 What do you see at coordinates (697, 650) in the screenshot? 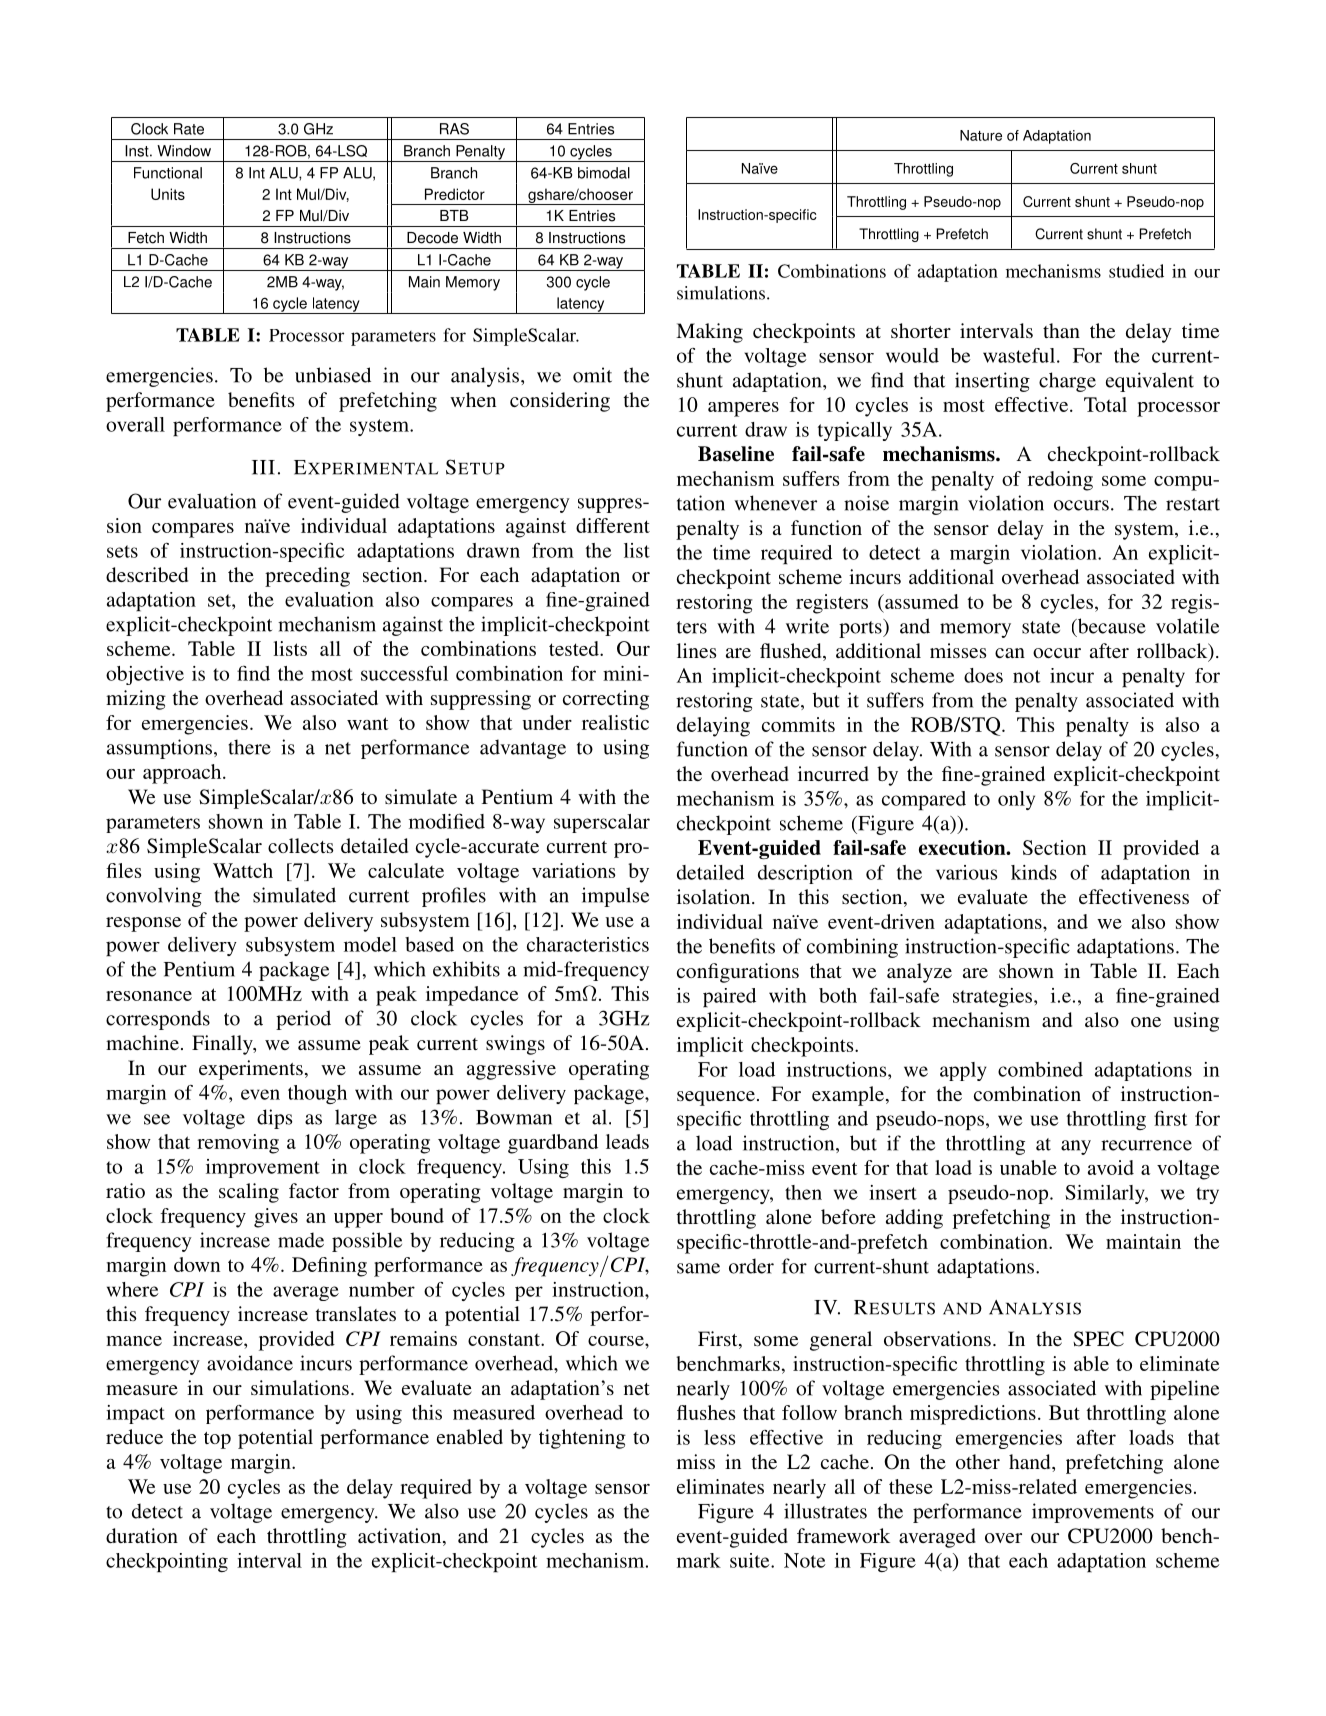
I see `lines` at bounding box center [697, 650].
